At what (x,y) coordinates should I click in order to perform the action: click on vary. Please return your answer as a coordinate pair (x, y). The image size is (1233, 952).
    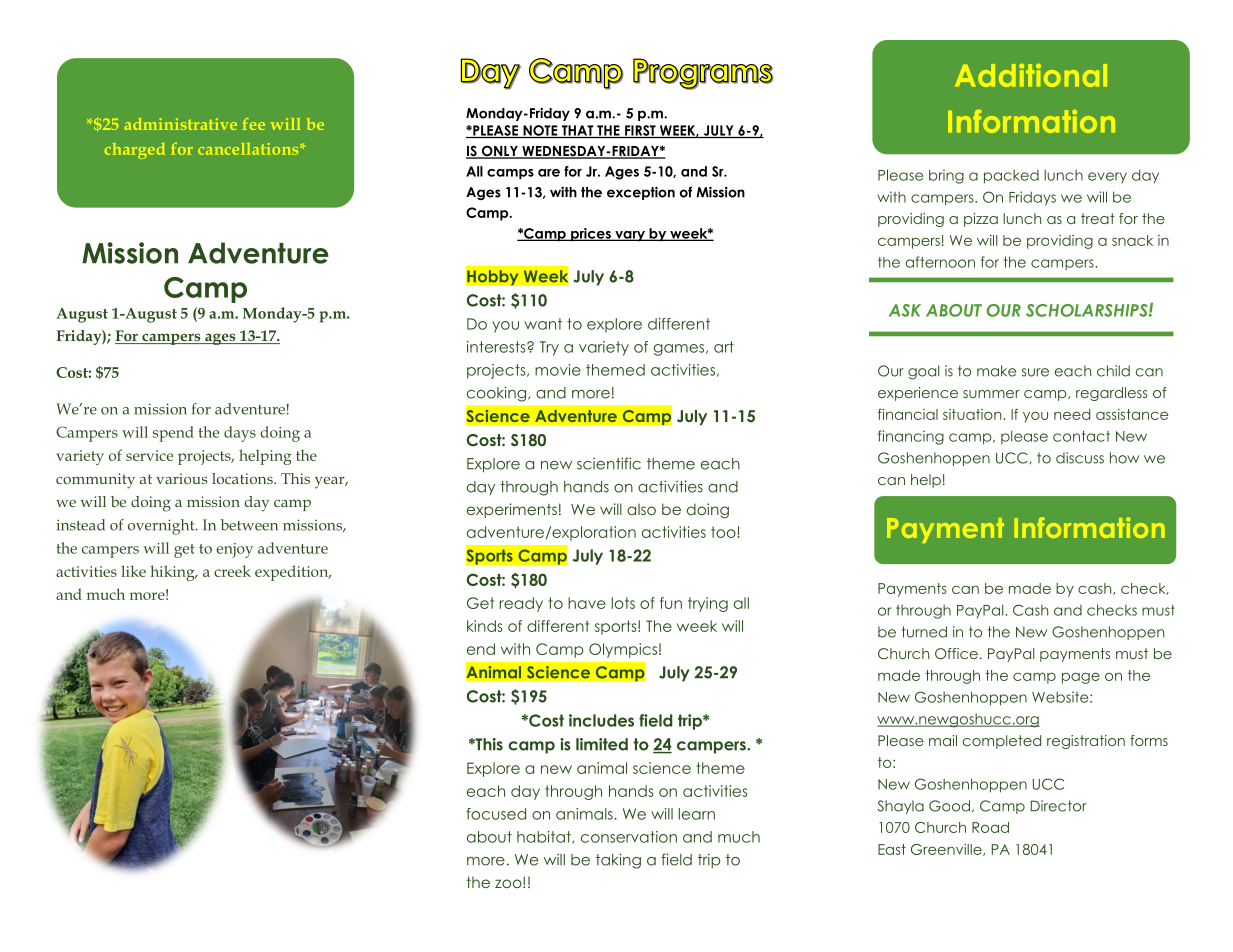
    Looking at the image, I should click on (630, 236).
